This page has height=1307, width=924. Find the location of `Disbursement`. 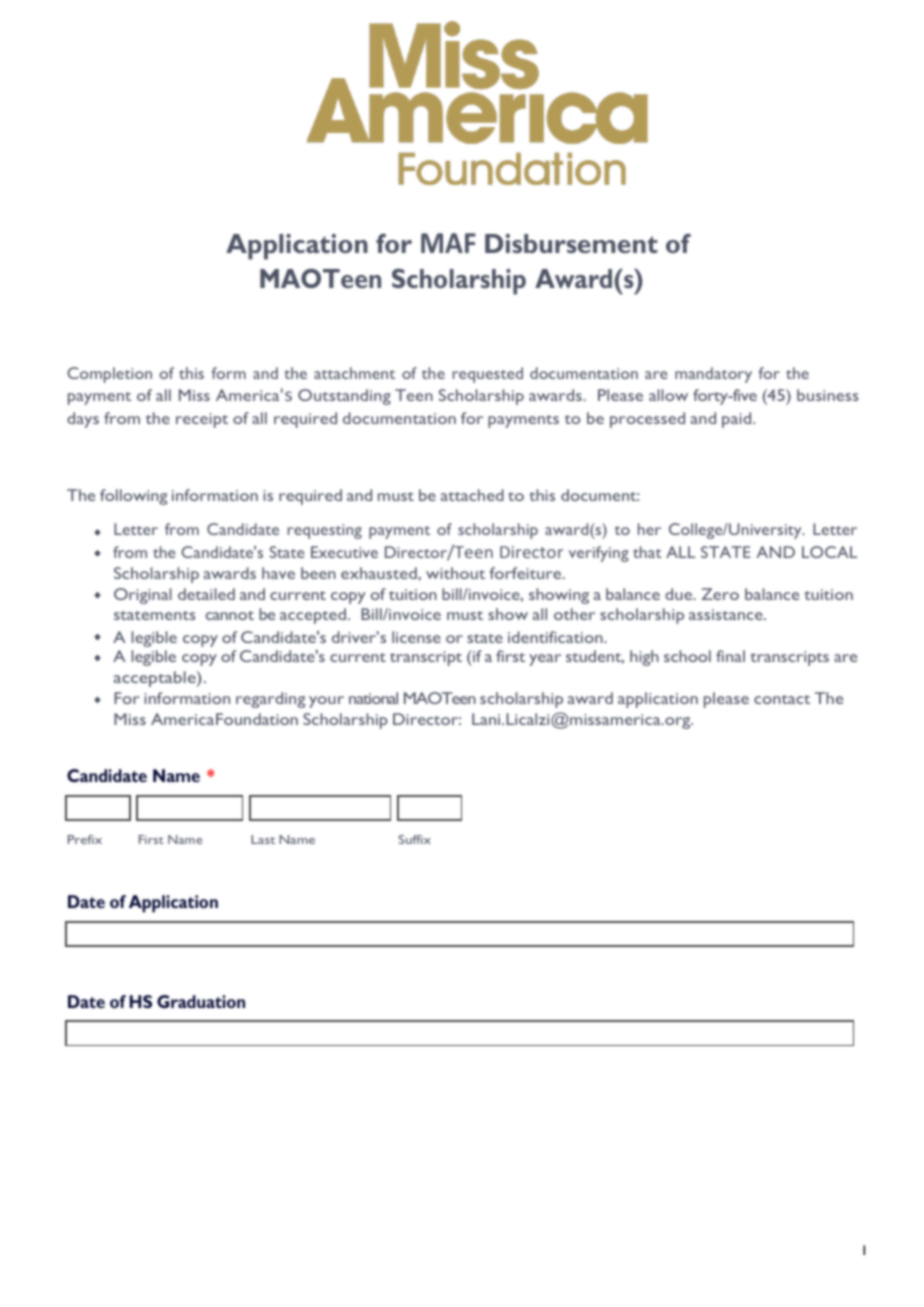

Disbursement is located at coordinates (571, 243).
